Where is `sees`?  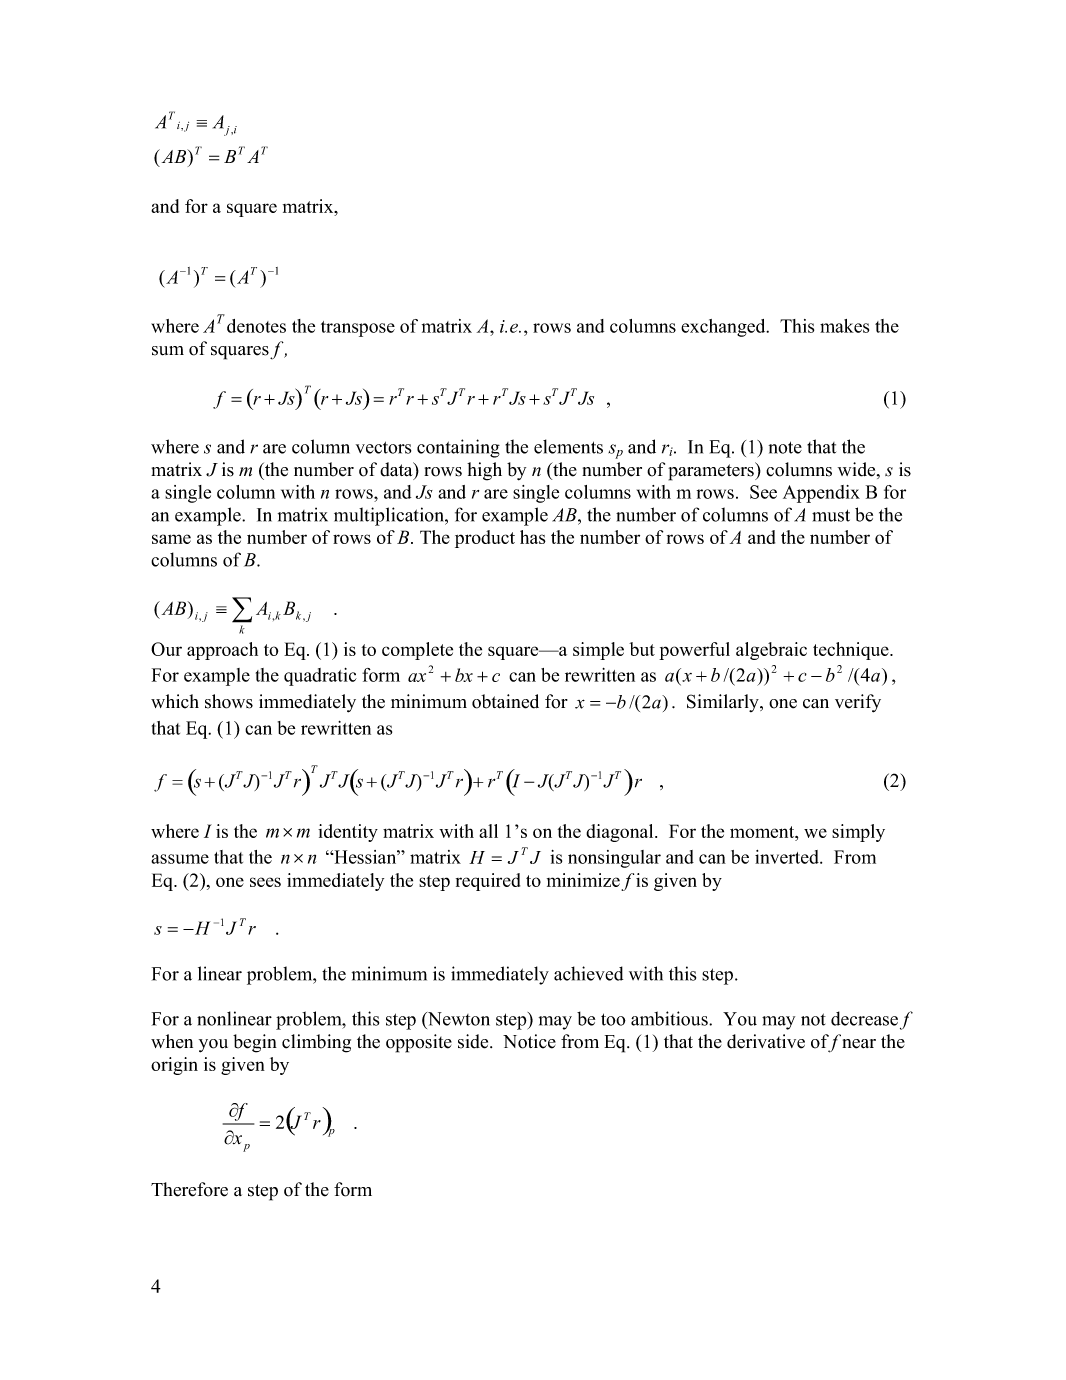 sees is located at coordinates (265, 882).
